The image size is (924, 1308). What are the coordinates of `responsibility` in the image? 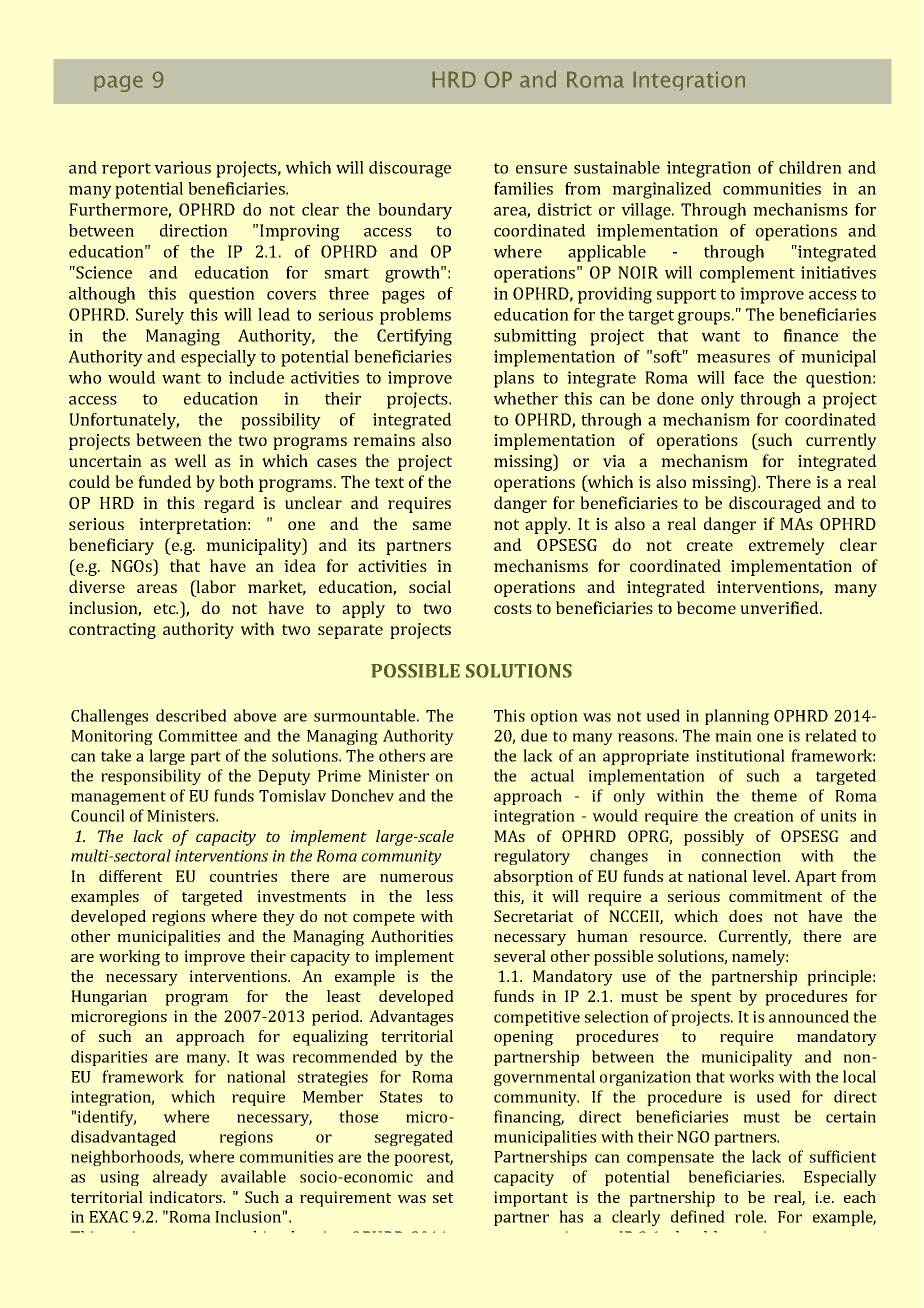 It's located at (151, 777).
